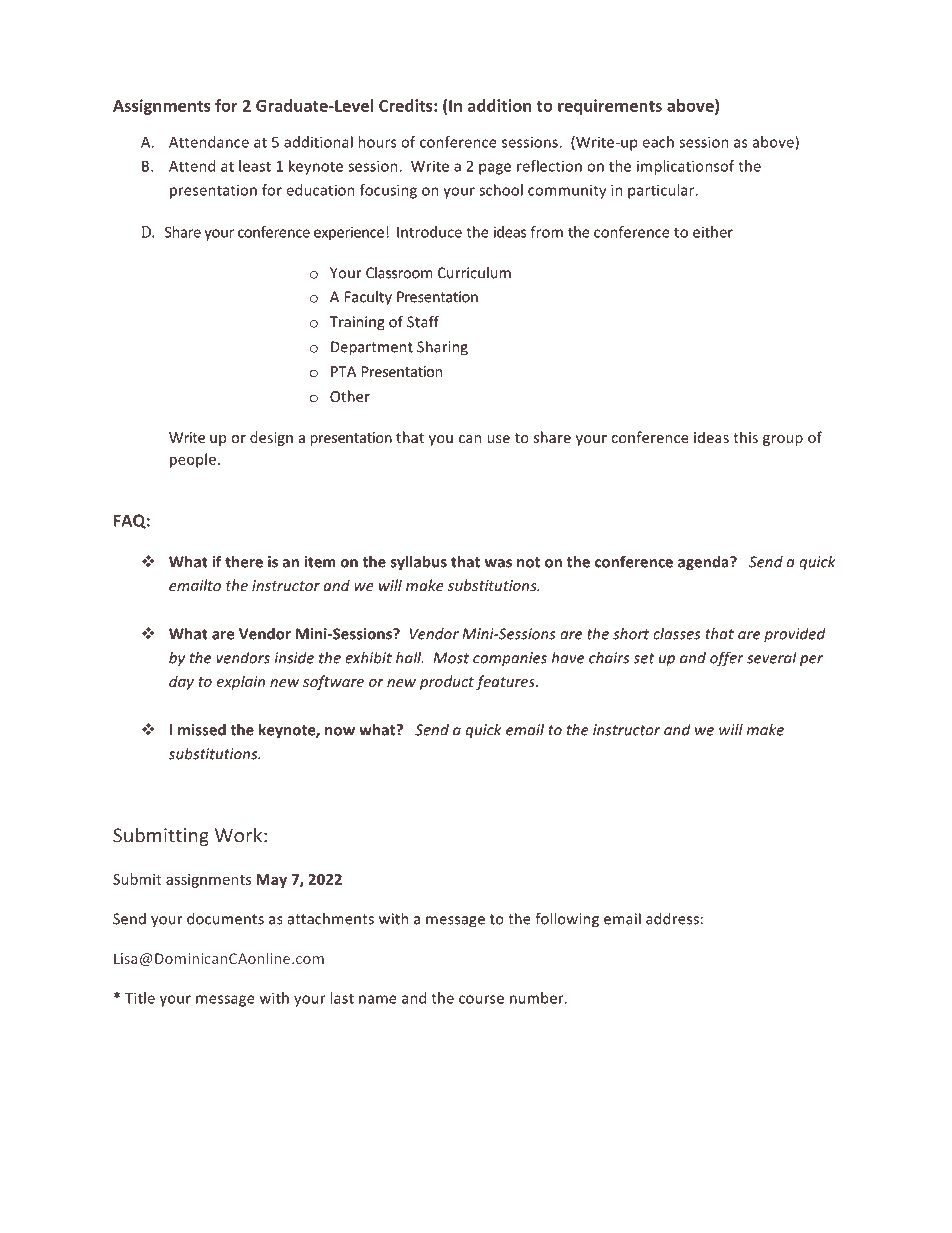  I want to click on least, so click(255, 166).
